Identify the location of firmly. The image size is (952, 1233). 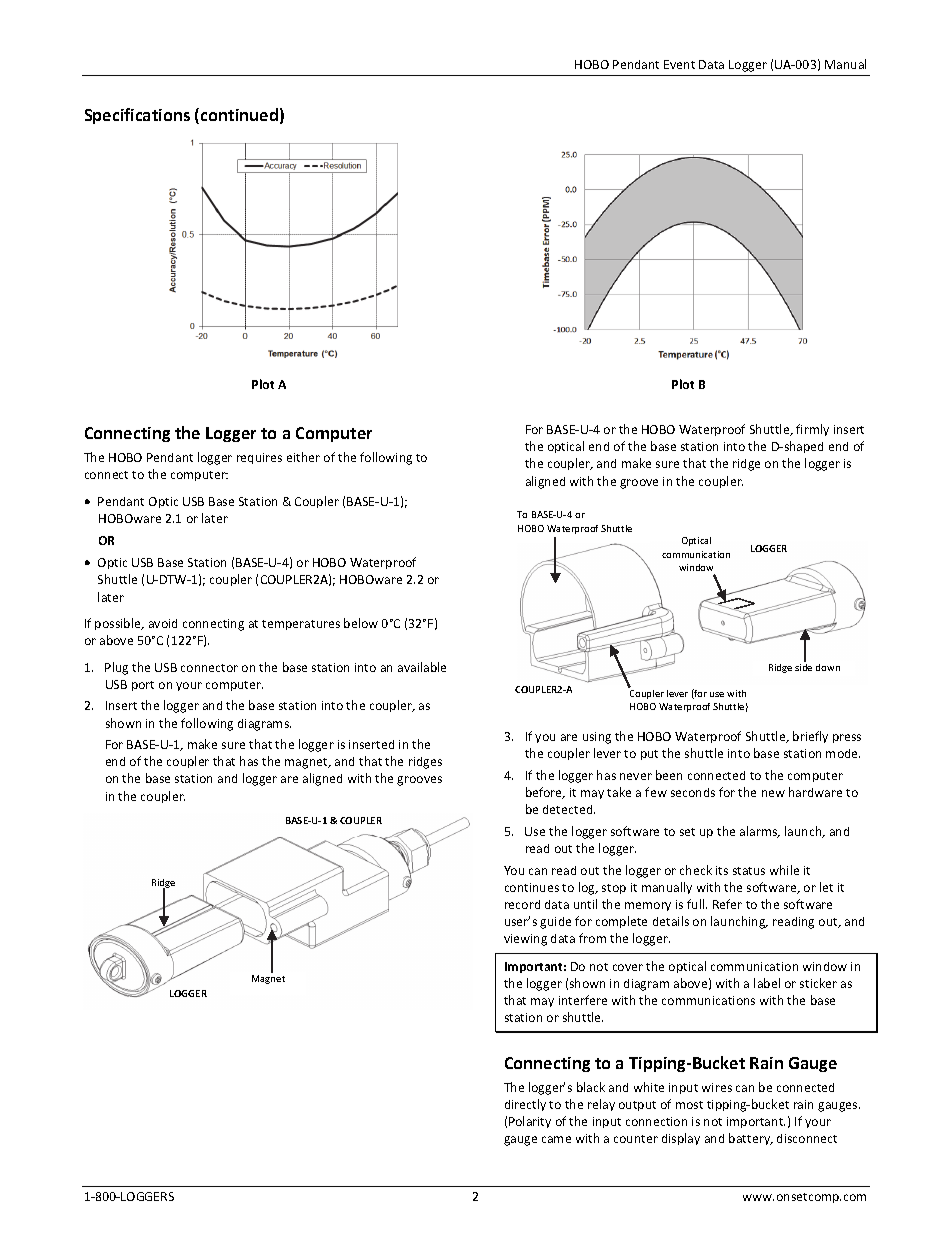
(812, 430).
